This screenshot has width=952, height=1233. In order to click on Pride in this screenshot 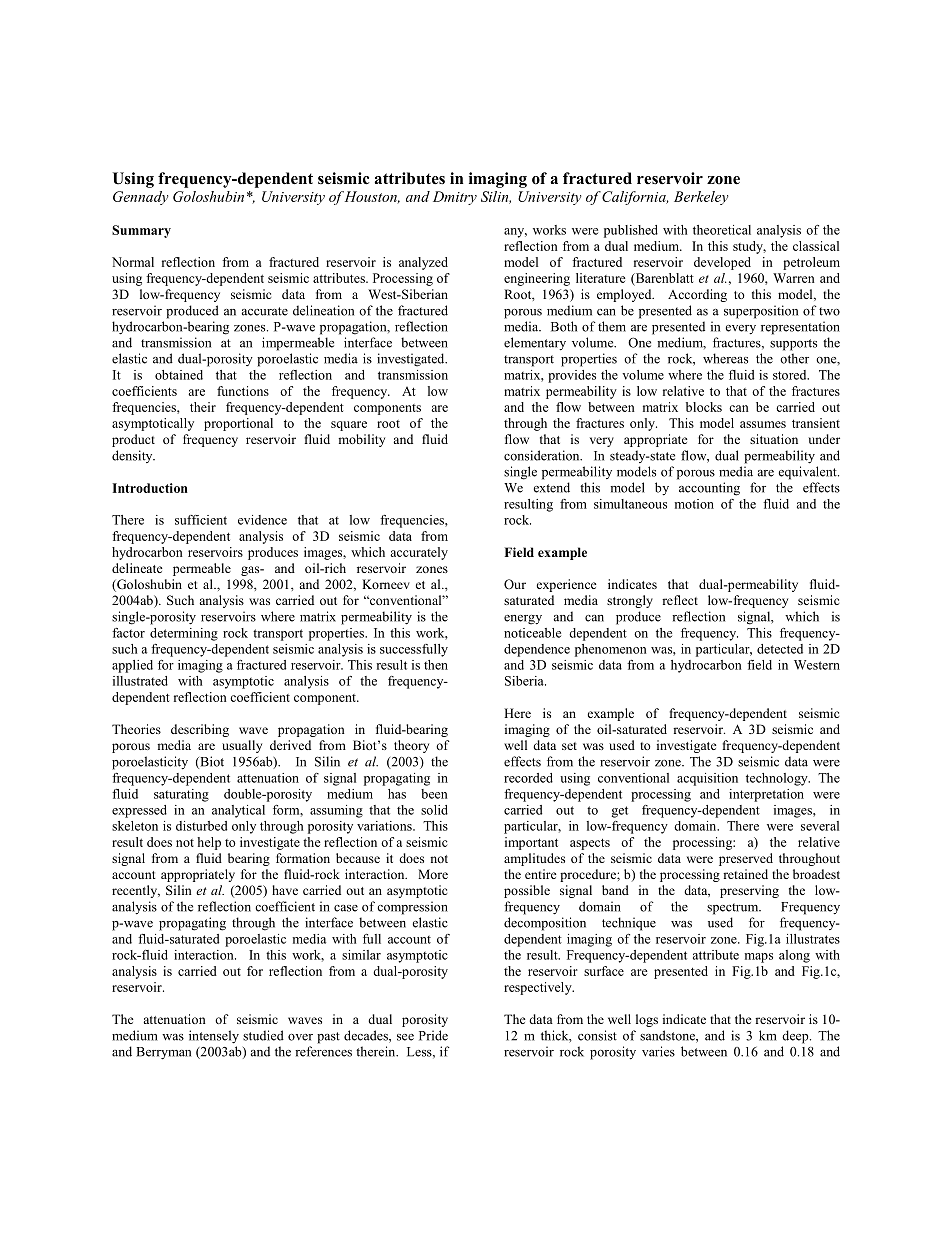, I will do `click(433, 1035)`.
